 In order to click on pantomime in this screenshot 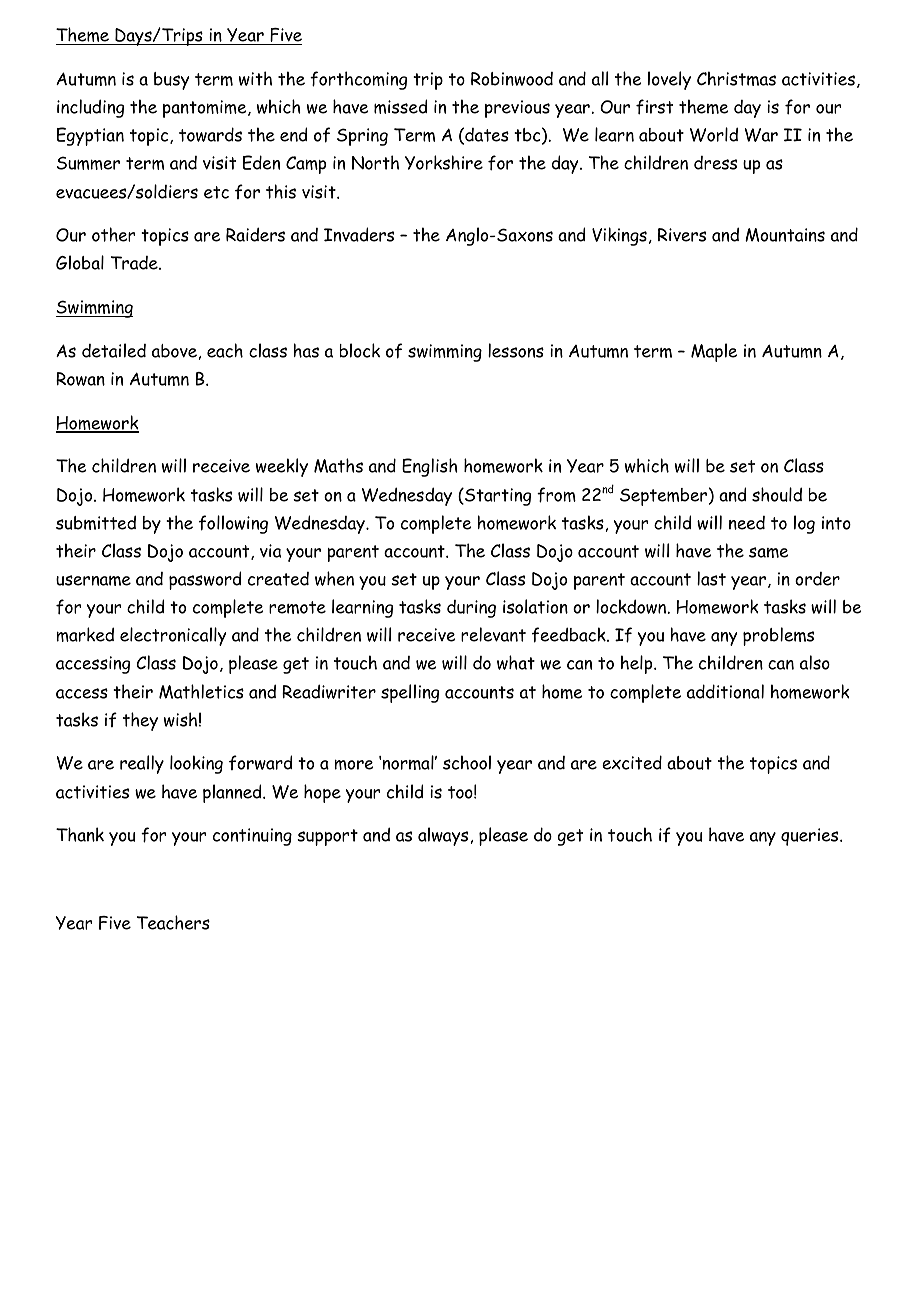, I will do `click(206, 109)`.
